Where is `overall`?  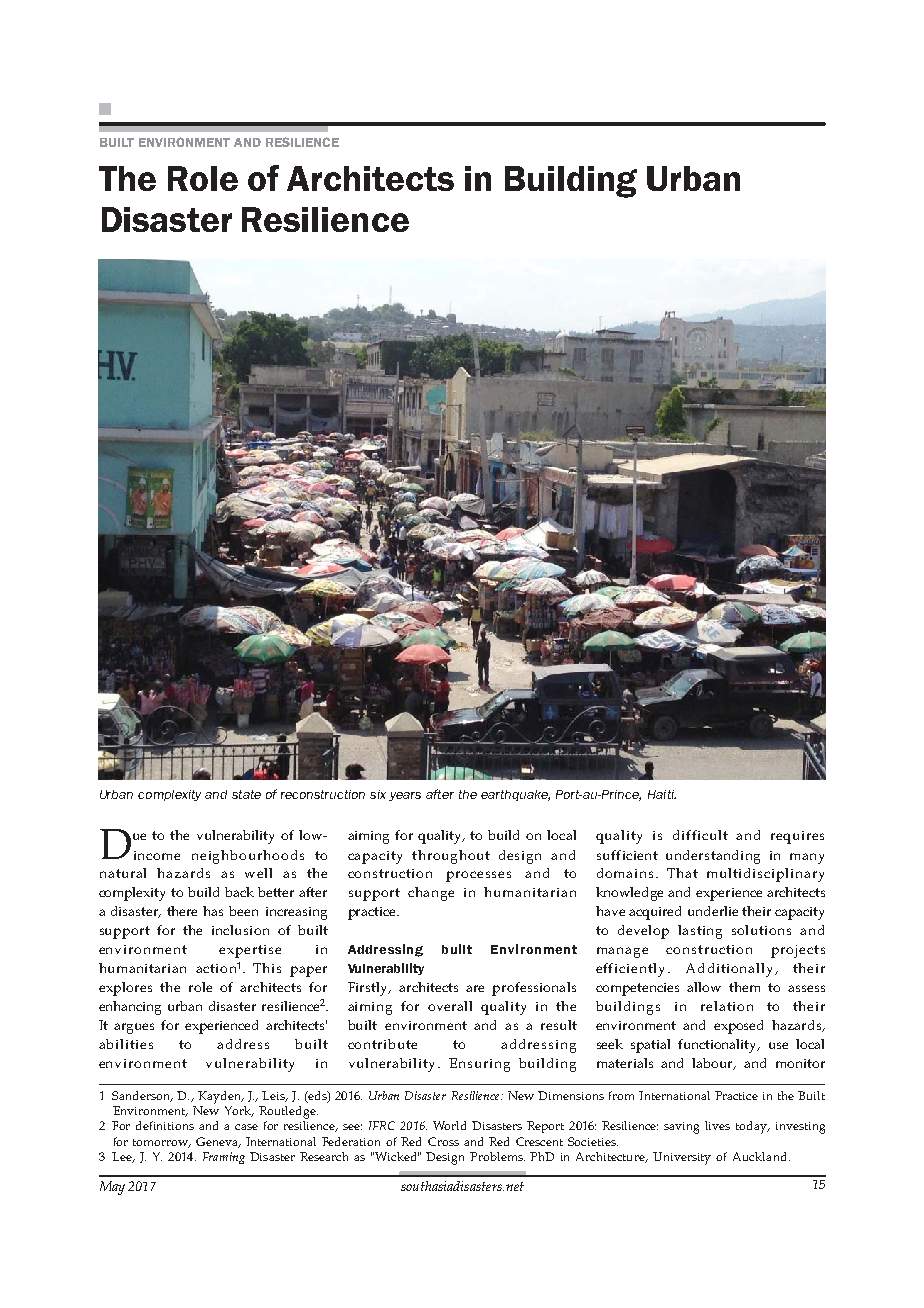 overall is located at coordinates (450, 1006).
